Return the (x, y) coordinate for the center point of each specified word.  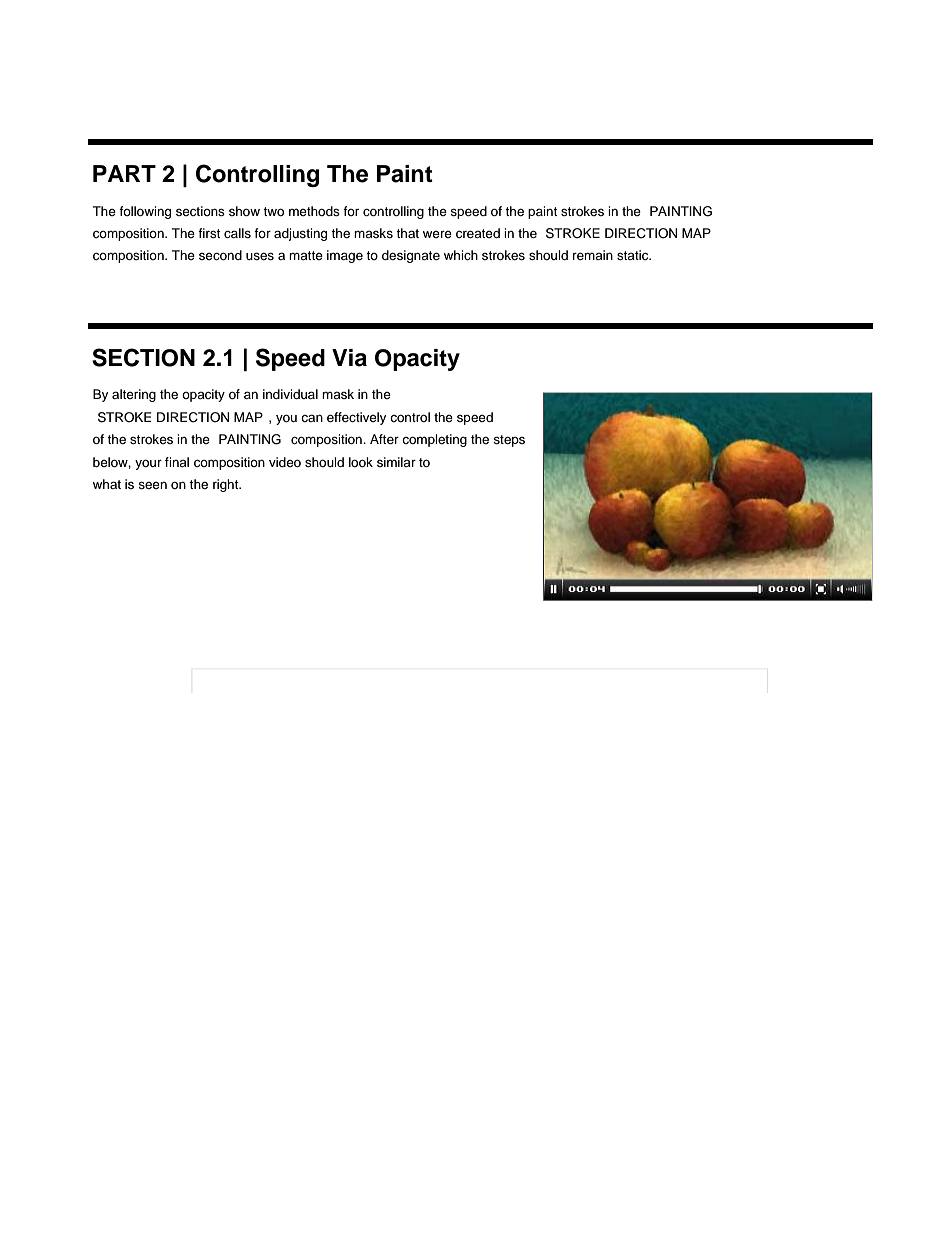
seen (152, 485)
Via (349, 358)
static (634, 255)
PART (124, 173)
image (345, 256)
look (361, 462)
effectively (356, 418)
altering (134, 395)
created (478, 233)
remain (593, 255)
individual (290, 394)
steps (509, 441)
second (220, 255)
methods (314, 211)
